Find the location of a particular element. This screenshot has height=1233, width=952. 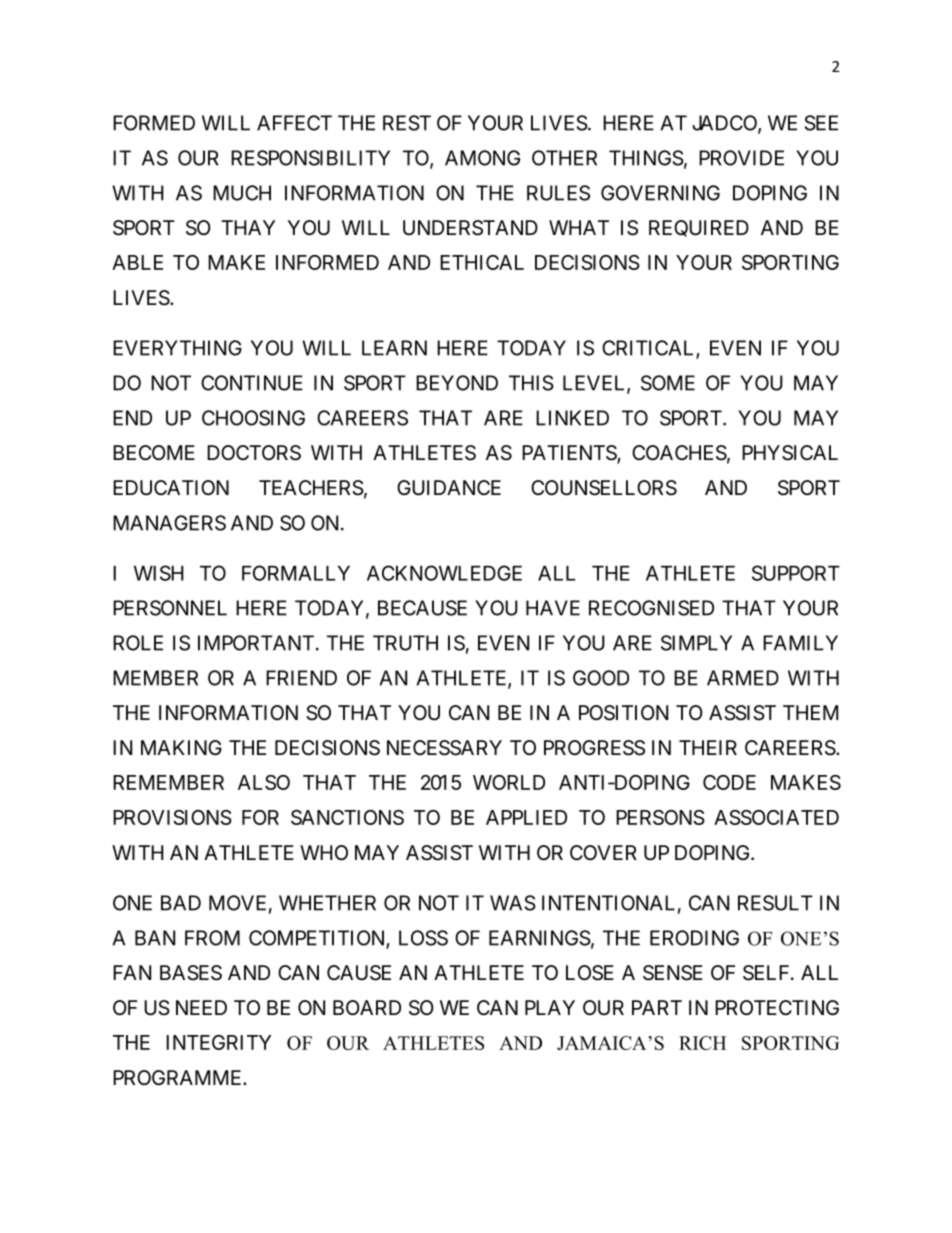

SOME is located at coordinates (668, 383).
